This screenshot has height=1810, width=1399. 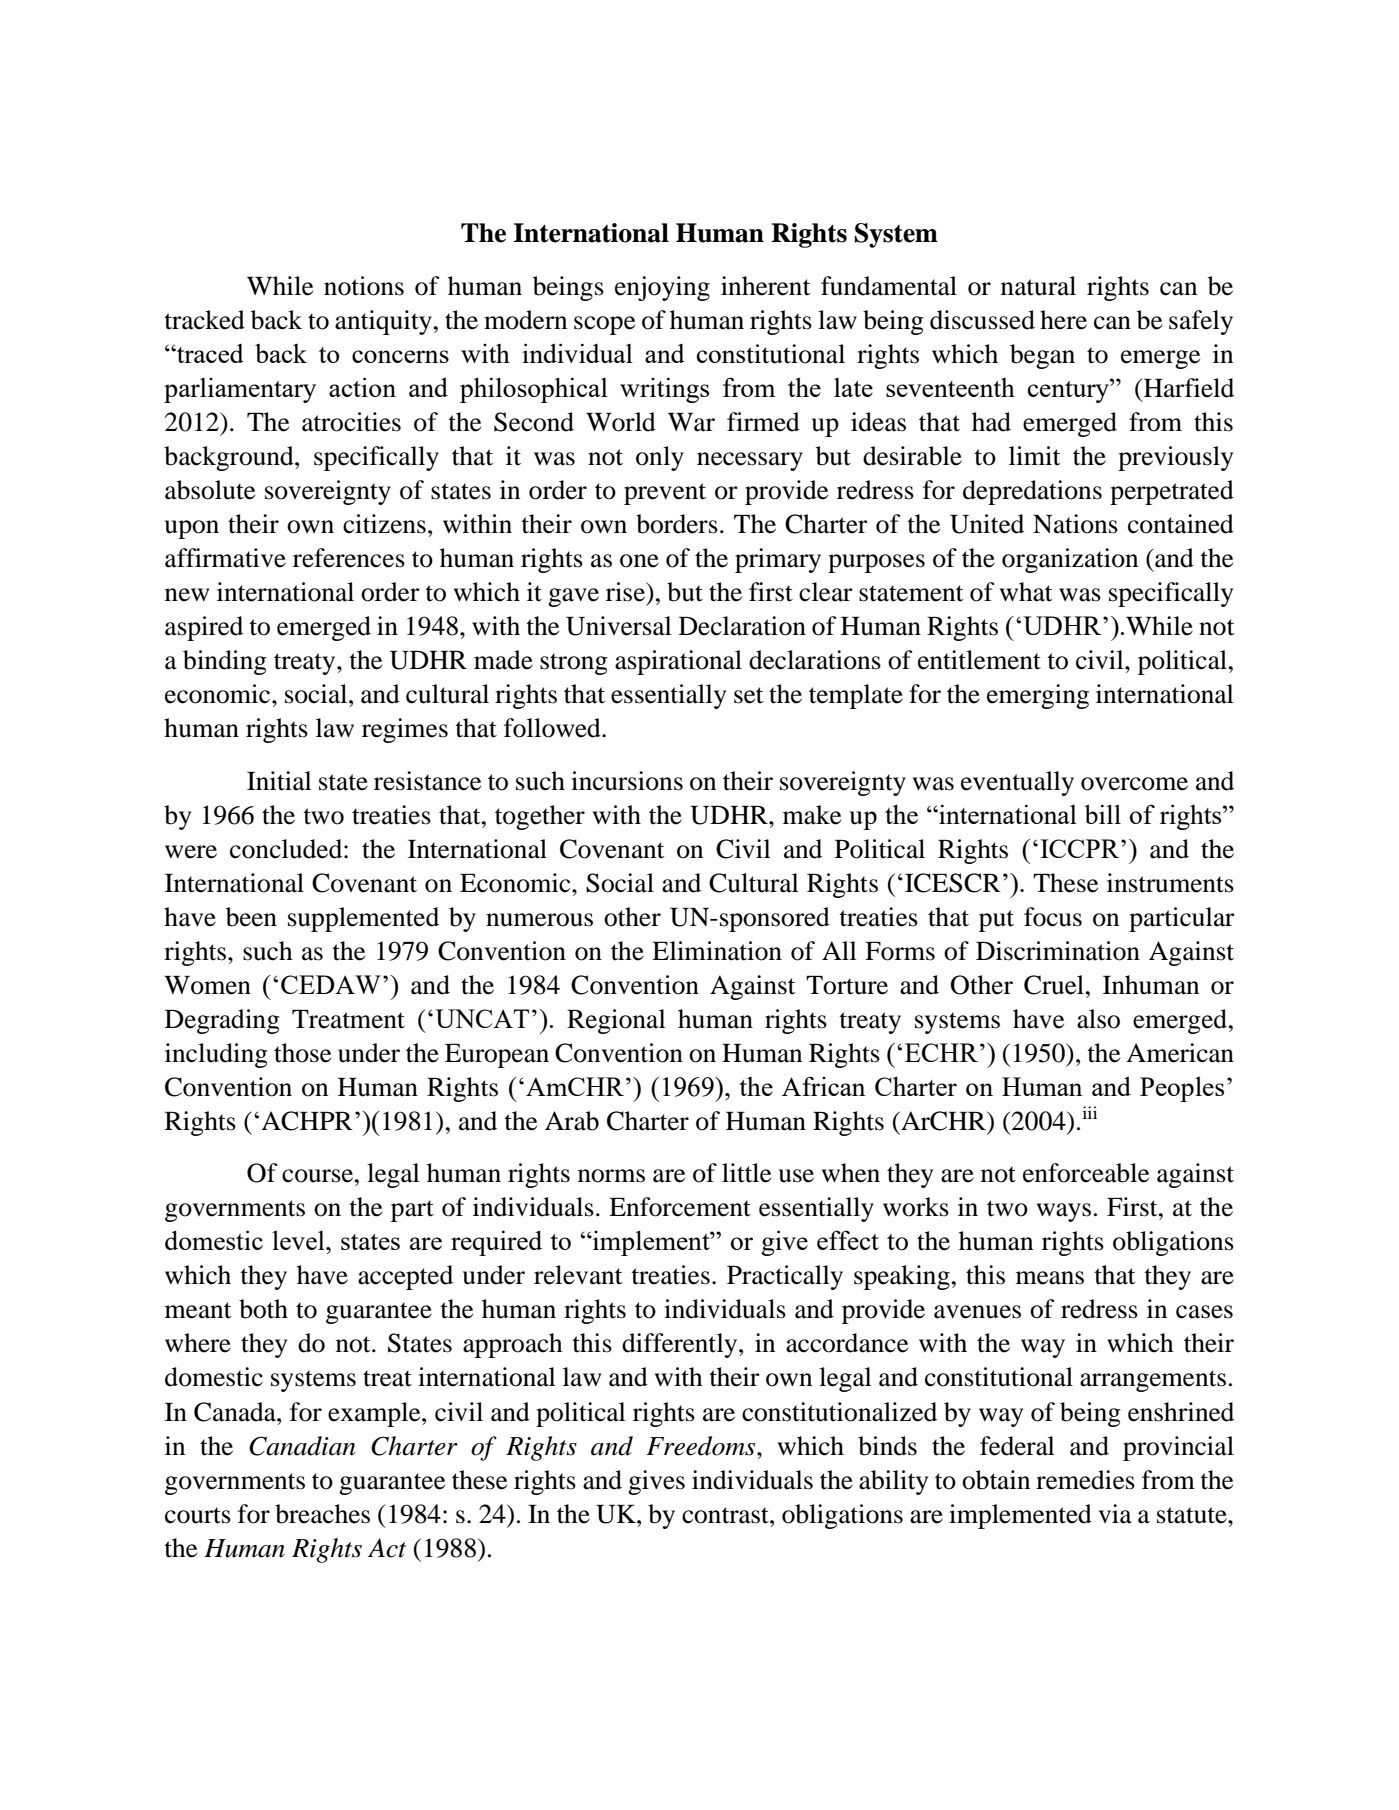 What do you see at coordinates (662, 288) in the screenshot?
I see `enjoying` at bounding box center [662, 288].
